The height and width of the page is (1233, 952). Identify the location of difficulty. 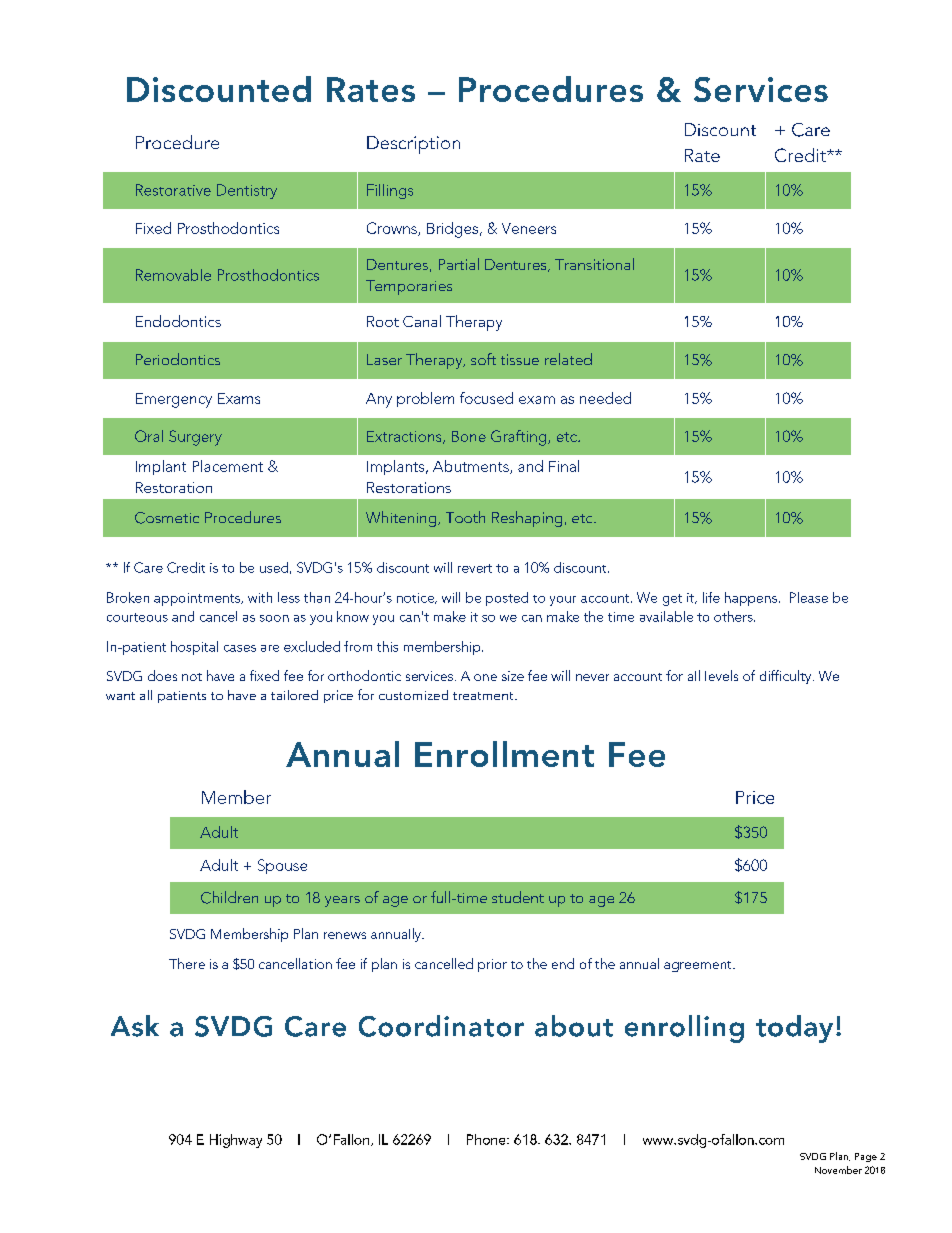
(787, 677).
